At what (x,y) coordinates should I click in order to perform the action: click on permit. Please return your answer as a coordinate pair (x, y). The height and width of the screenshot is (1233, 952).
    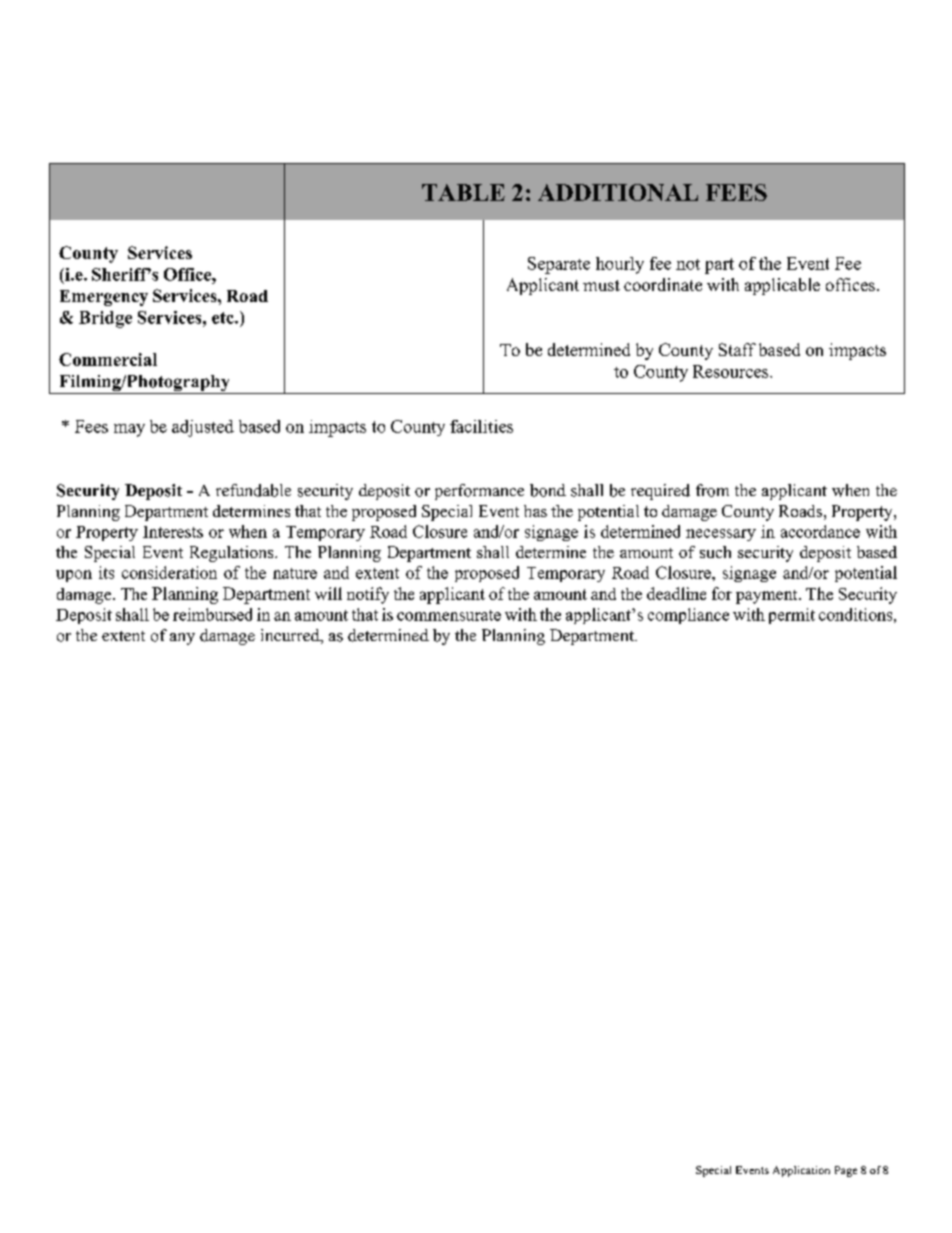
    Looking at the image, I should click on (792, 616).
